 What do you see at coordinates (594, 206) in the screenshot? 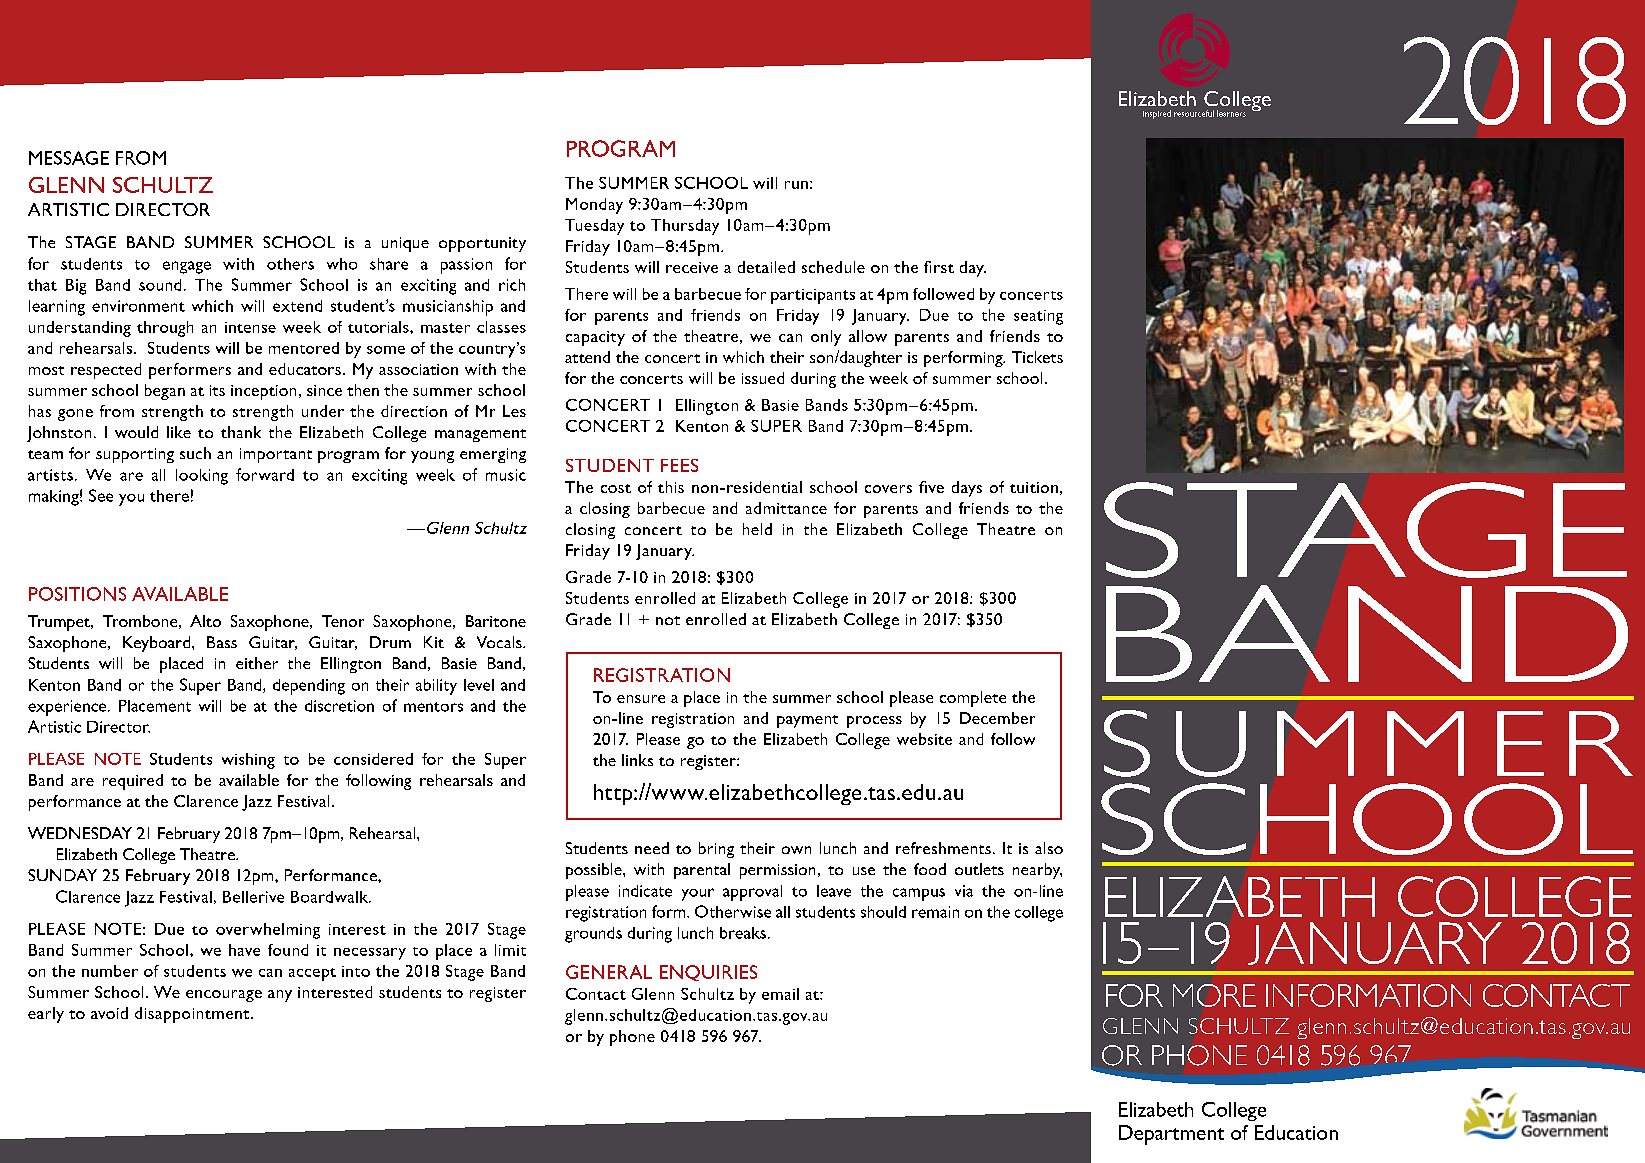
I see `Monday` at bounding box center [594, 206].
